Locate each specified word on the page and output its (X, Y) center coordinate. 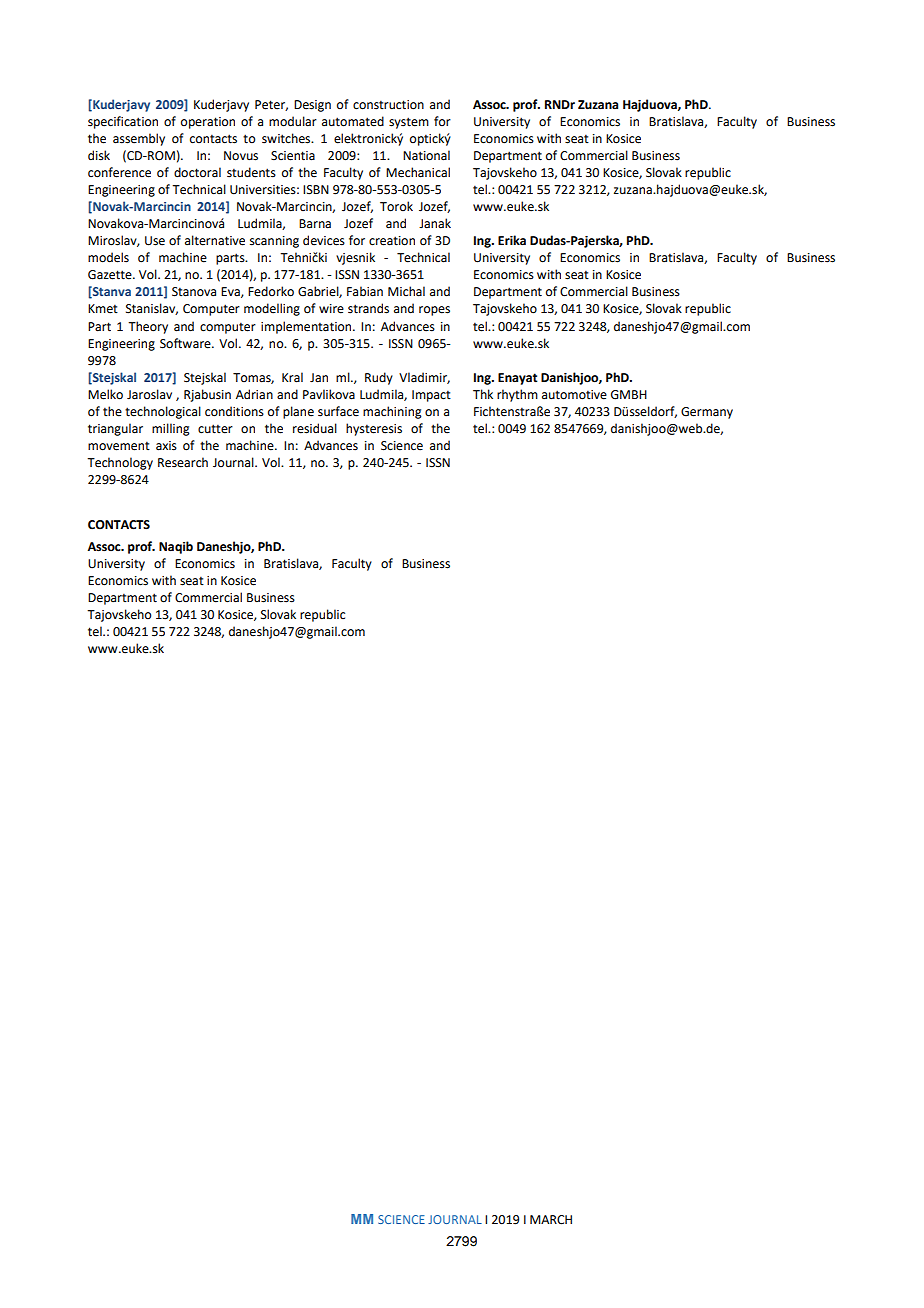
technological (163, 412)
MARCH (551, 1220)
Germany (707, 413)
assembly (139, 139)
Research (183, 462)
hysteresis (374, 429)
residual (315, 428)
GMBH (629, 395)
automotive (574, 395)
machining (392, 412)
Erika (512, 240)
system (409, 123)
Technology (120, 463)
